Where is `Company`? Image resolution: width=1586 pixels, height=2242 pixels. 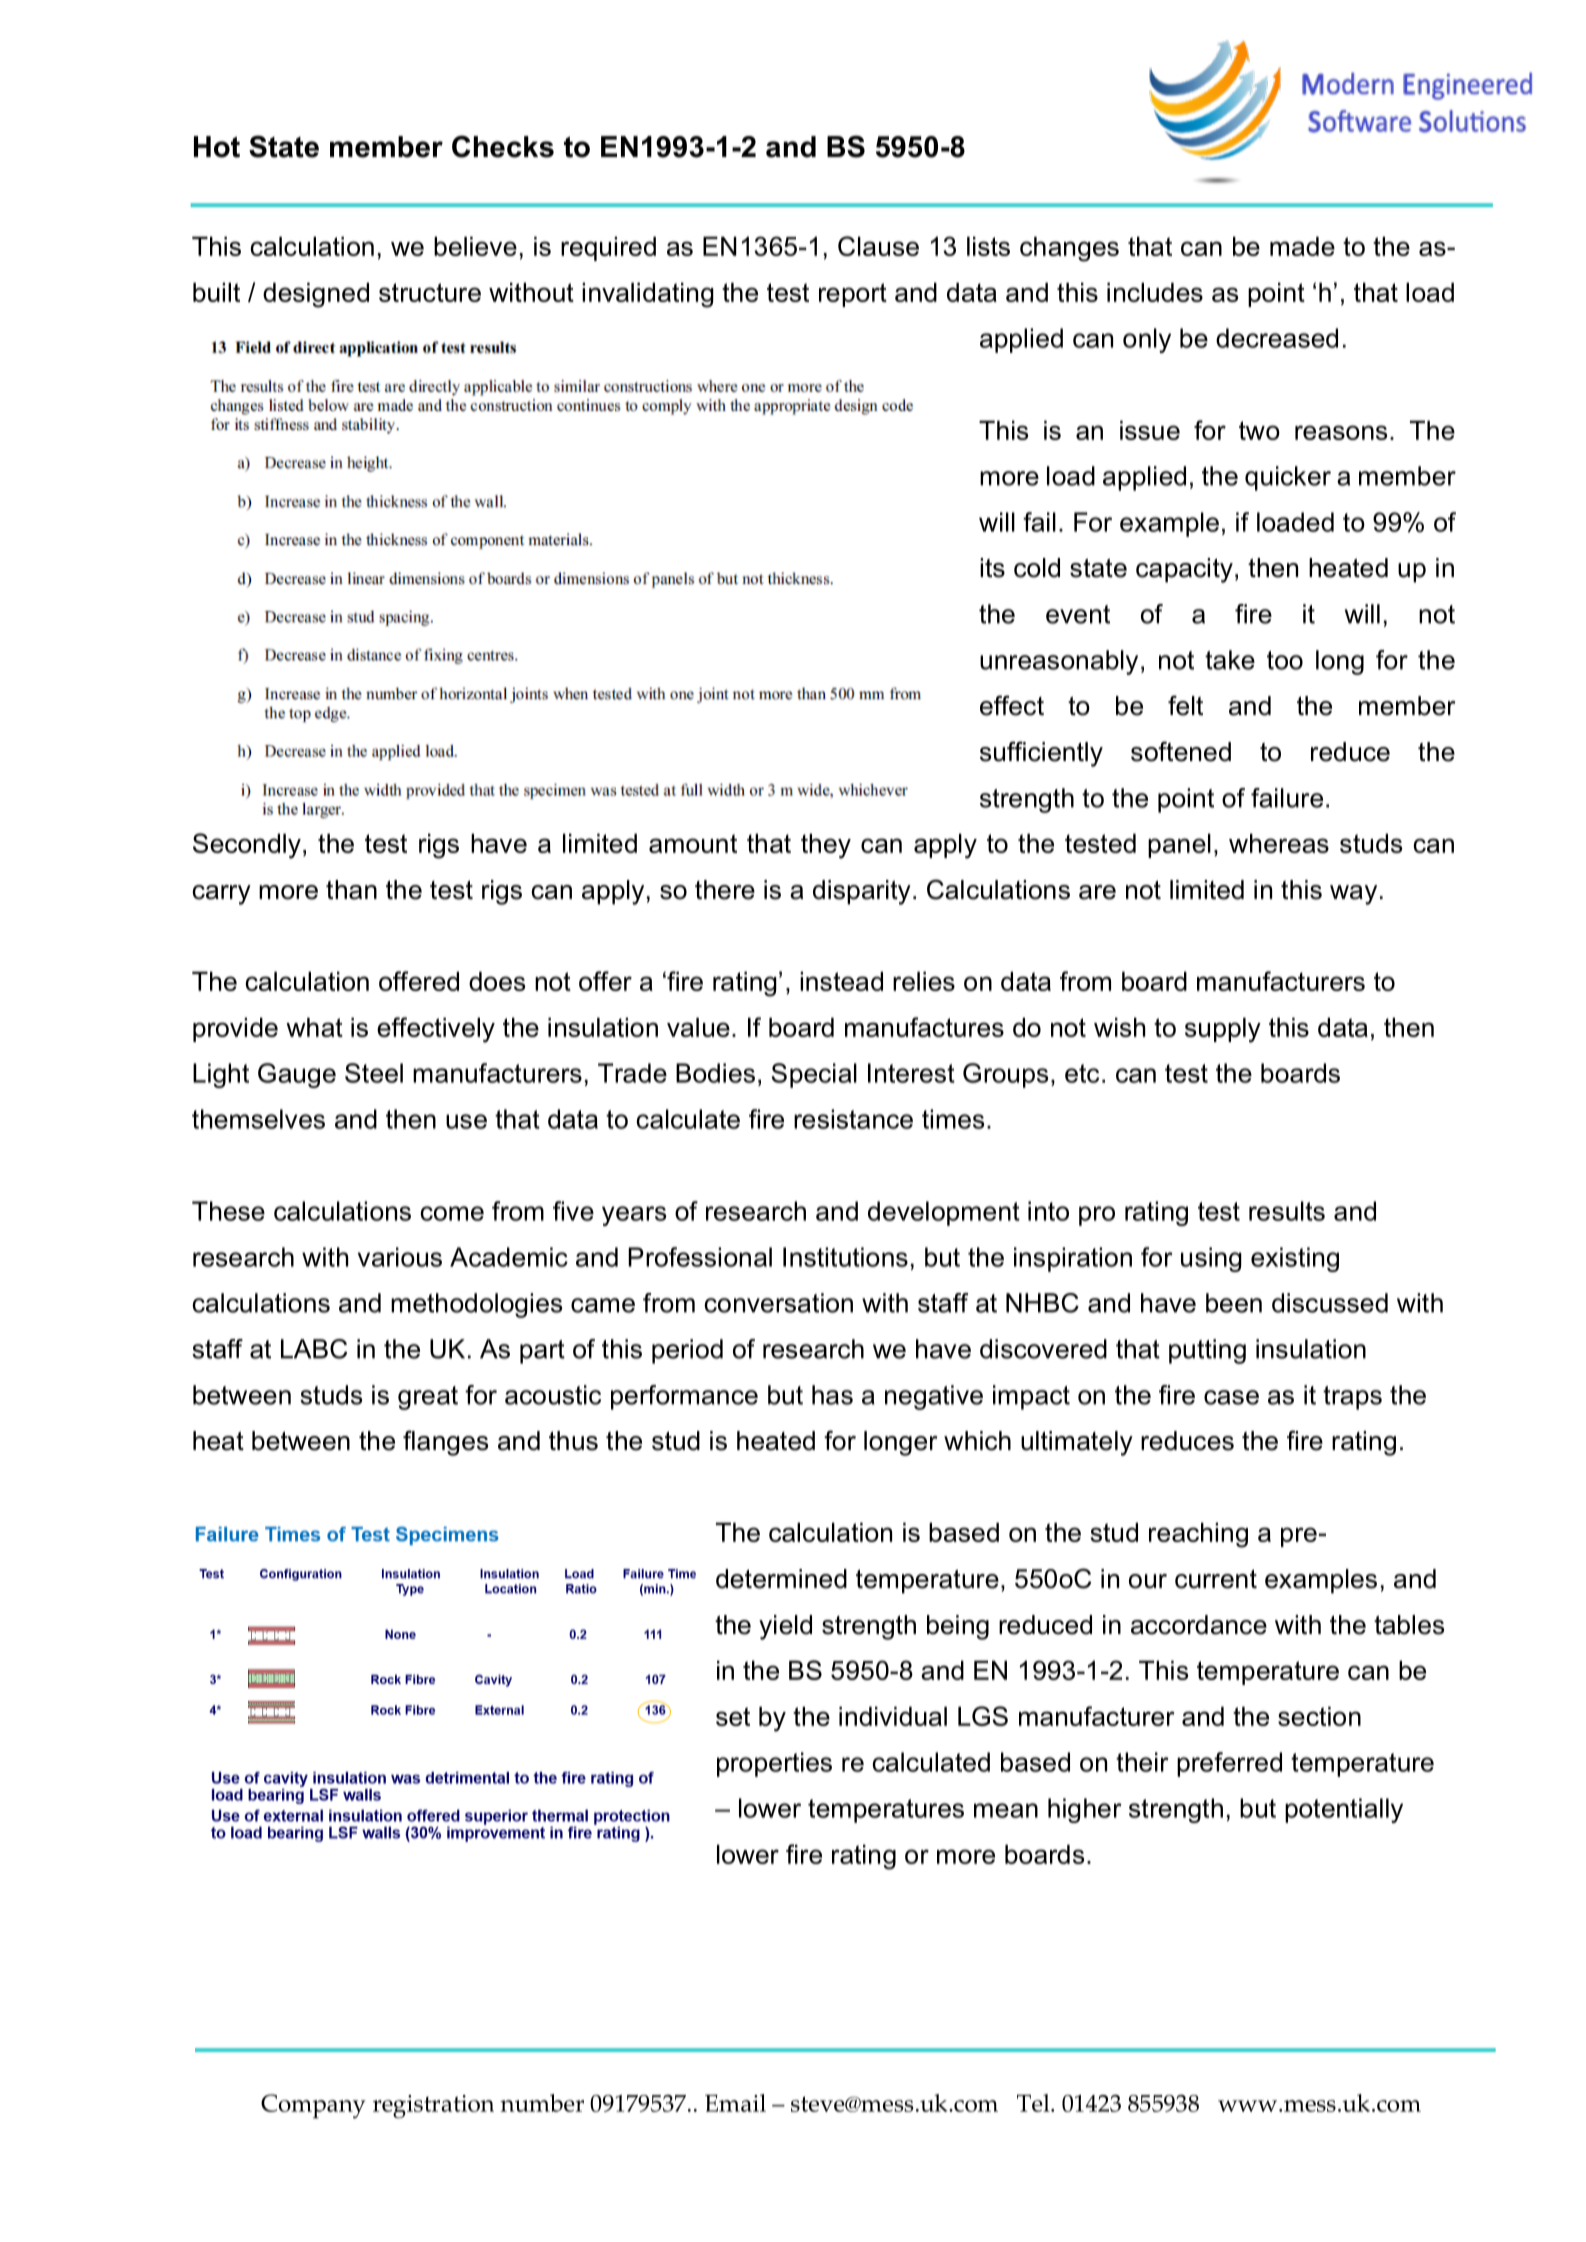 Company is located at coordinates (313, 2106).
